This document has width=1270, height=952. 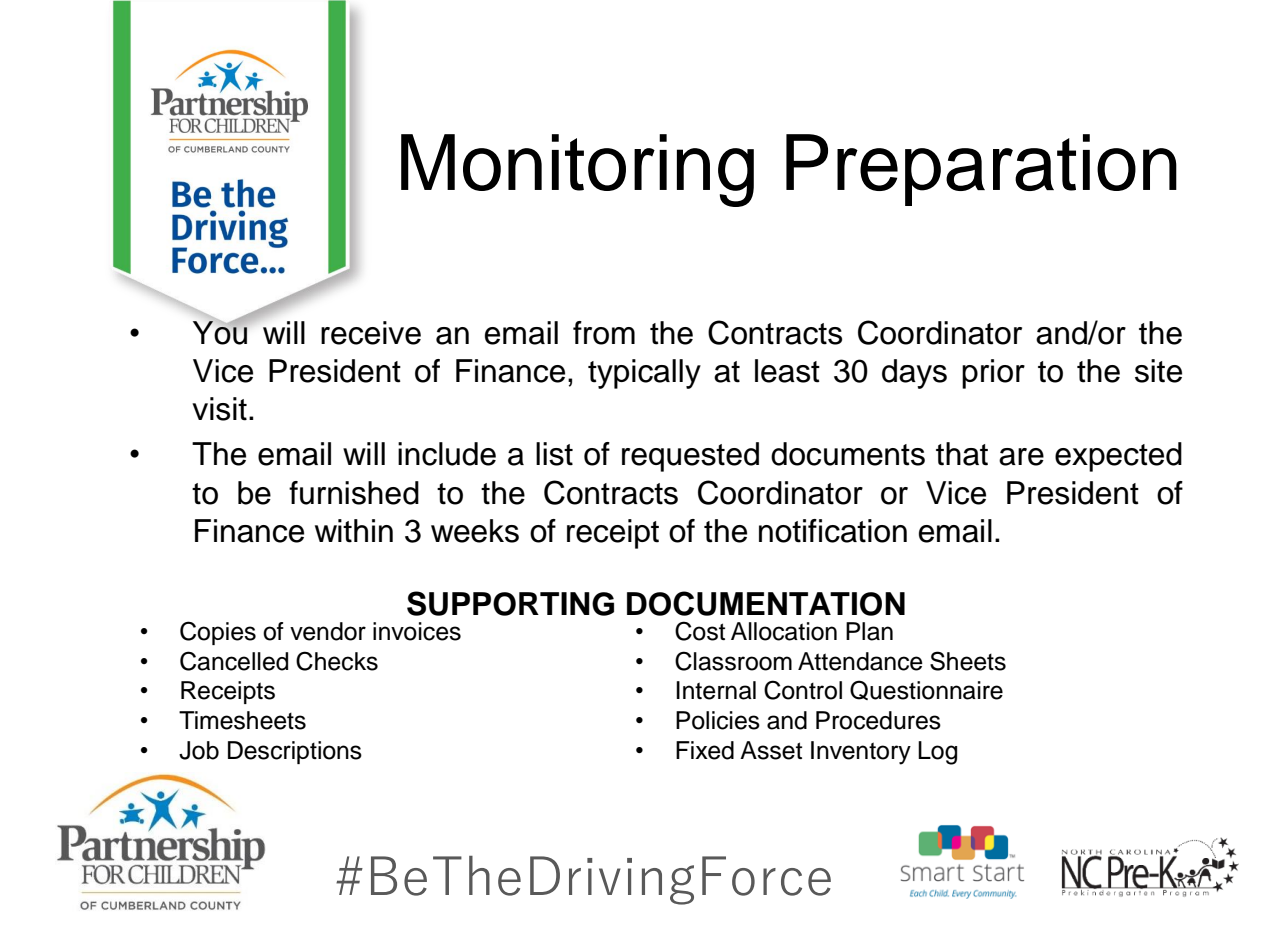 I want to click on requested, so click(x=690, y=457).
